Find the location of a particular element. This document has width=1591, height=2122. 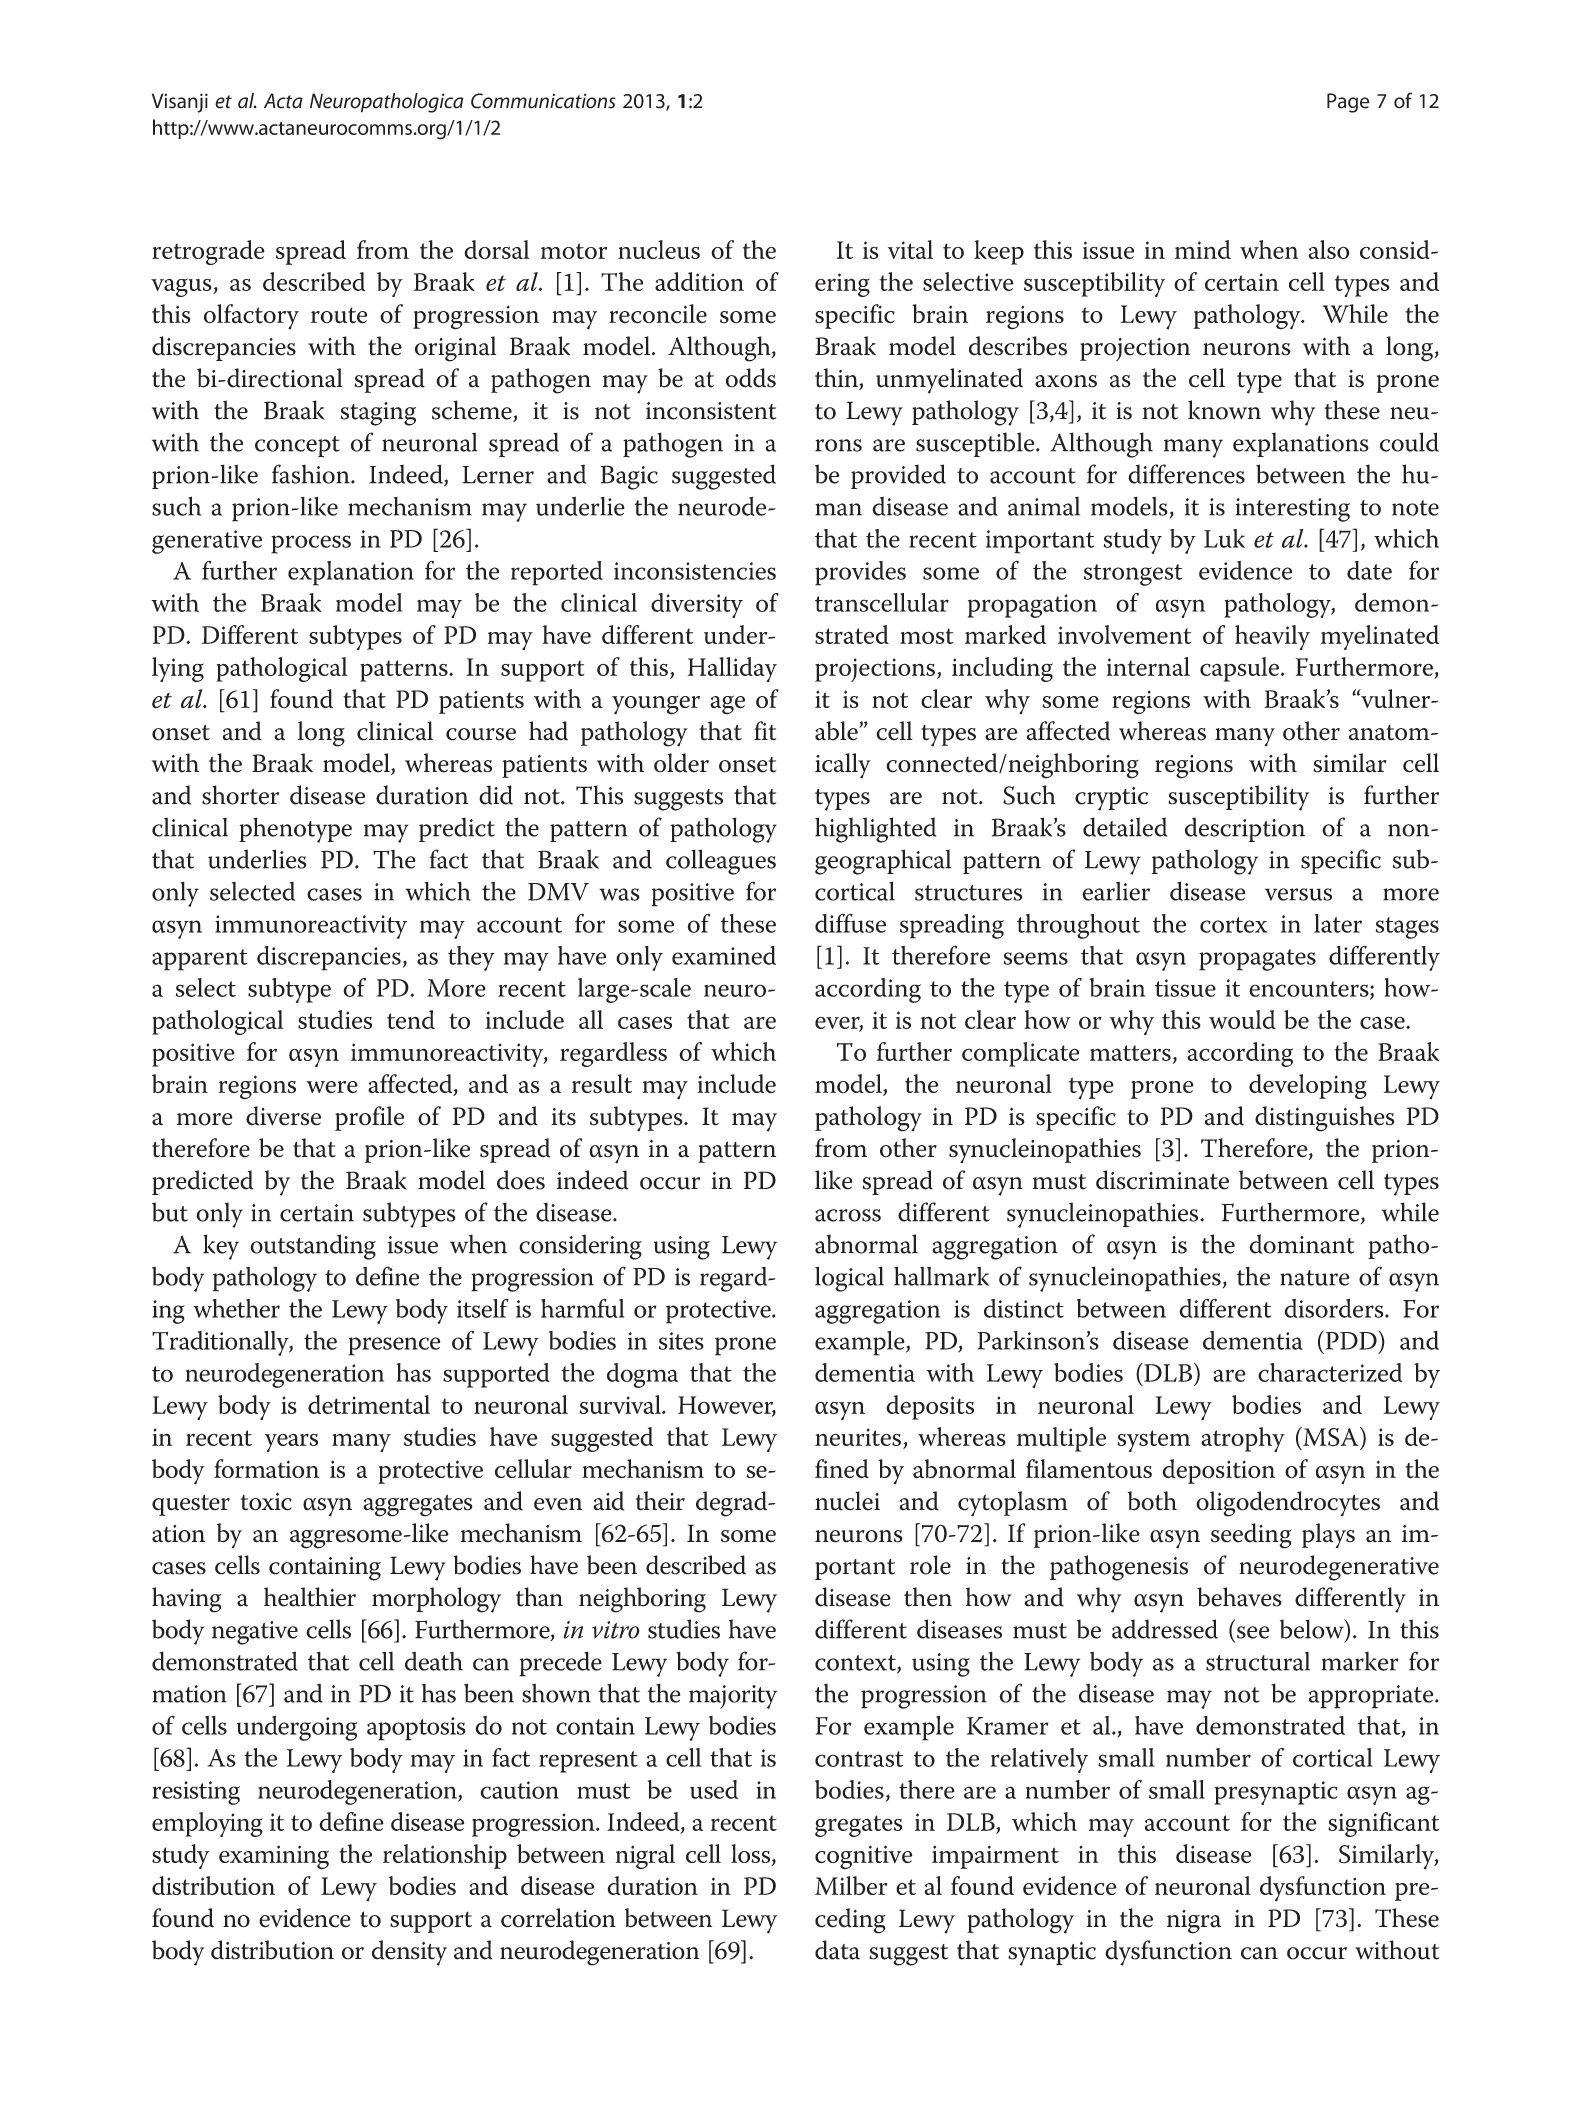

loss is located at coordinates (752, 1855).
